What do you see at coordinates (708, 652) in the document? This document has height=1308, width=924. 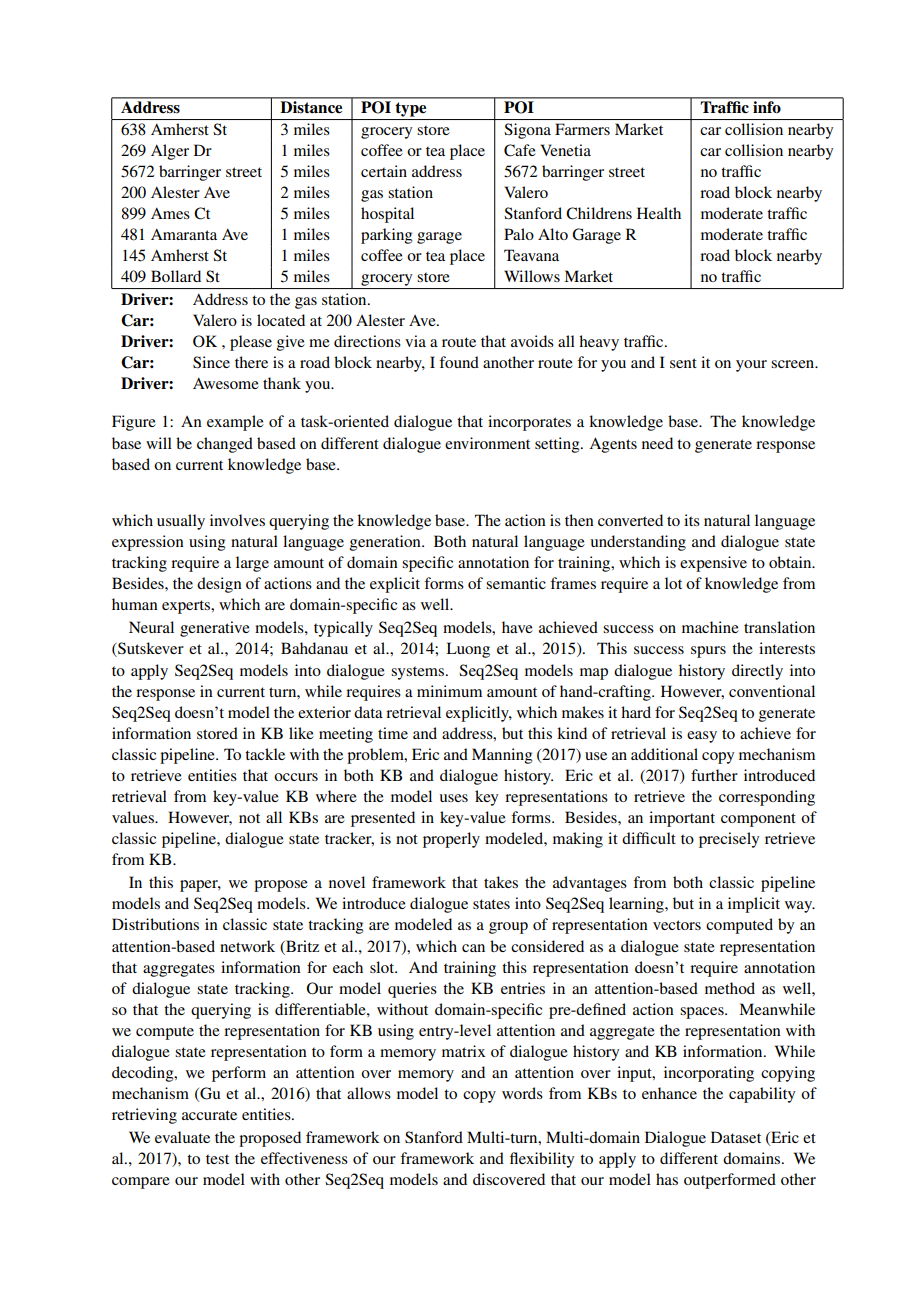 I see `spurs` at bounding box center [708, 652].
